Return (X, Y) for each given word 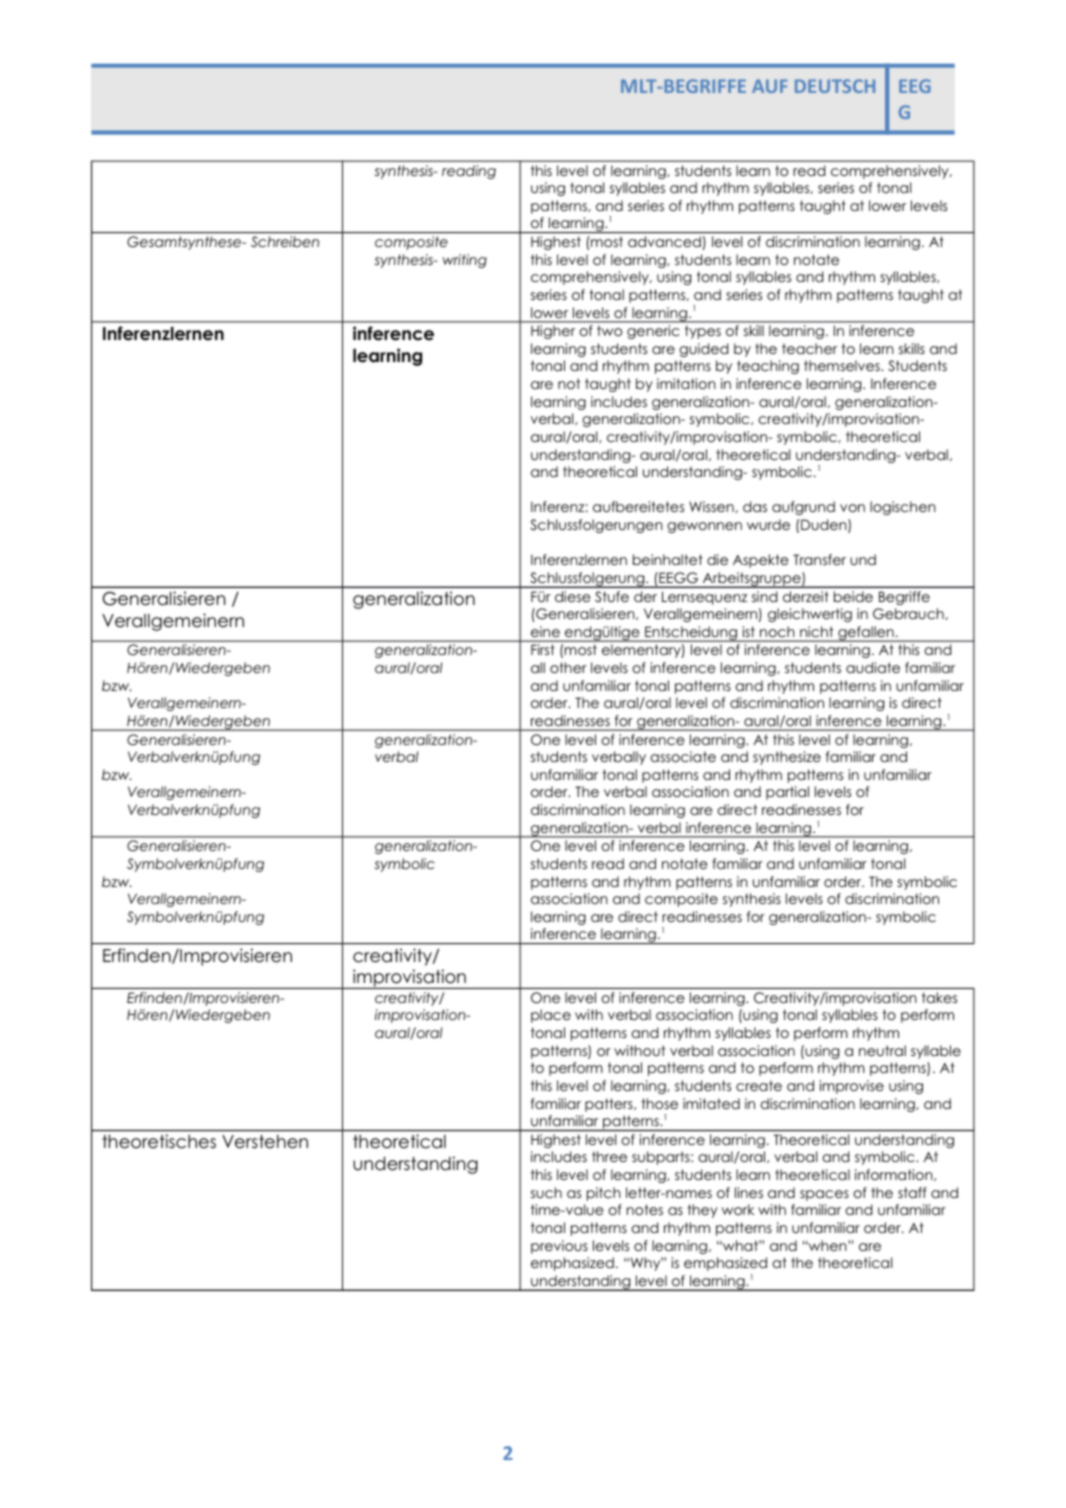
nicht (816, 631)
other (568, 667)
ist (749, 631)
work (738, 1209)
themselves (843, 365)
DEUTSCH (835, 86)
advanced (664, 241)
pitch (604, 1194)
